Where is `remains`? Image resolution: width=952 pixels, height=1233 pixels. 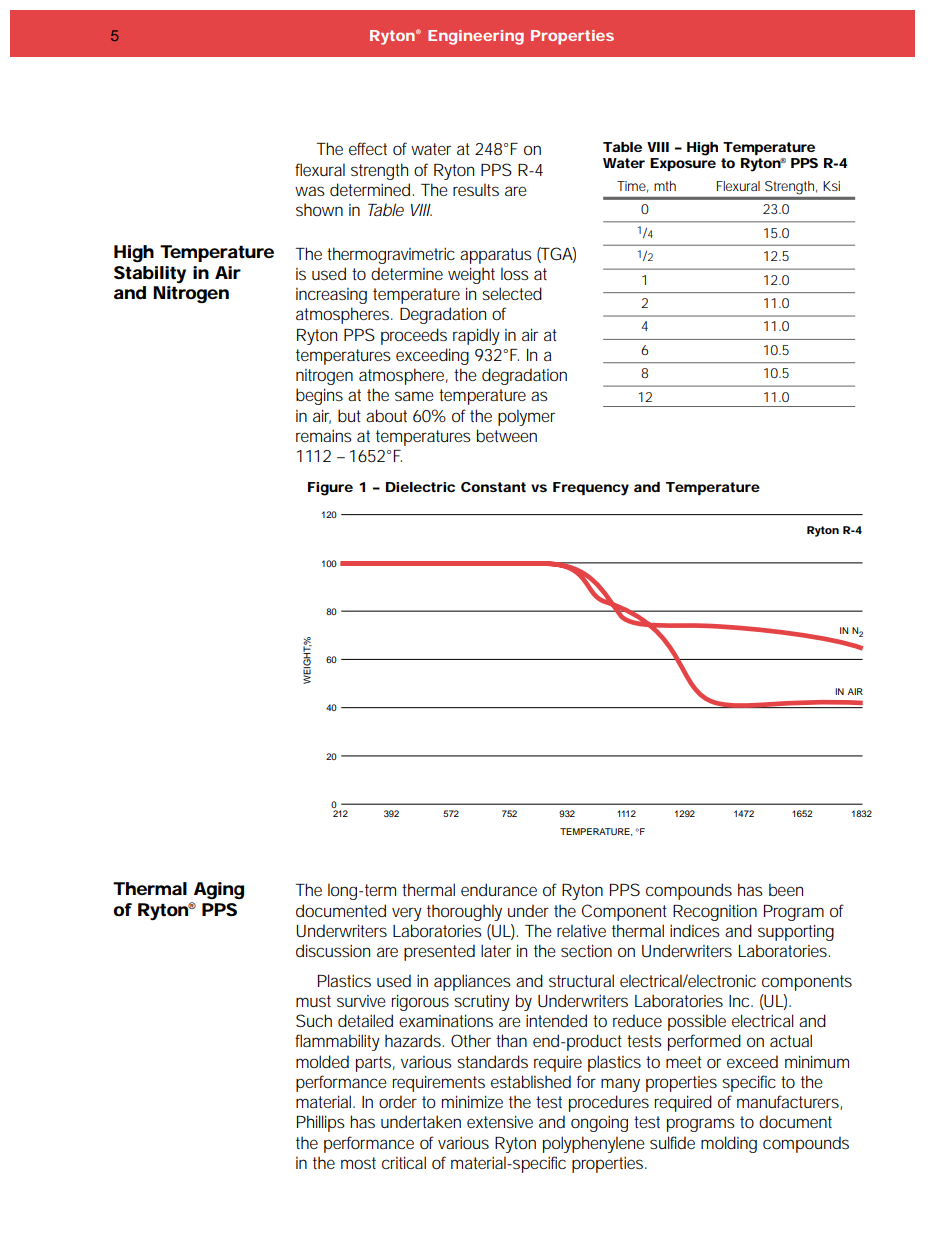 remains is located at coordinates (324, 436).
